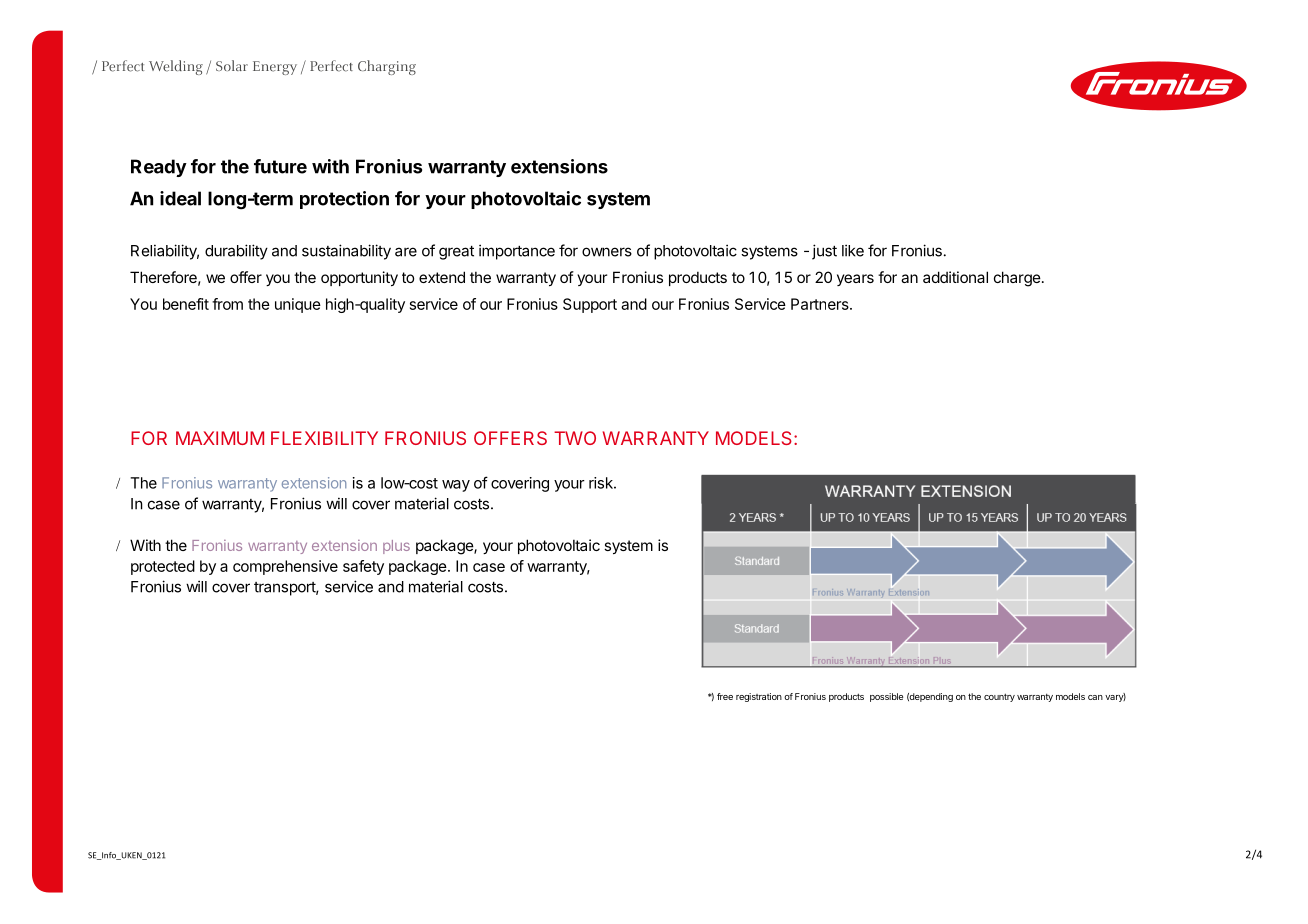 The height and width of the screenshot is (924, 1308). Describe the element at coordinates (575, 438) in the screenshot. I see `TWO` at that location.
